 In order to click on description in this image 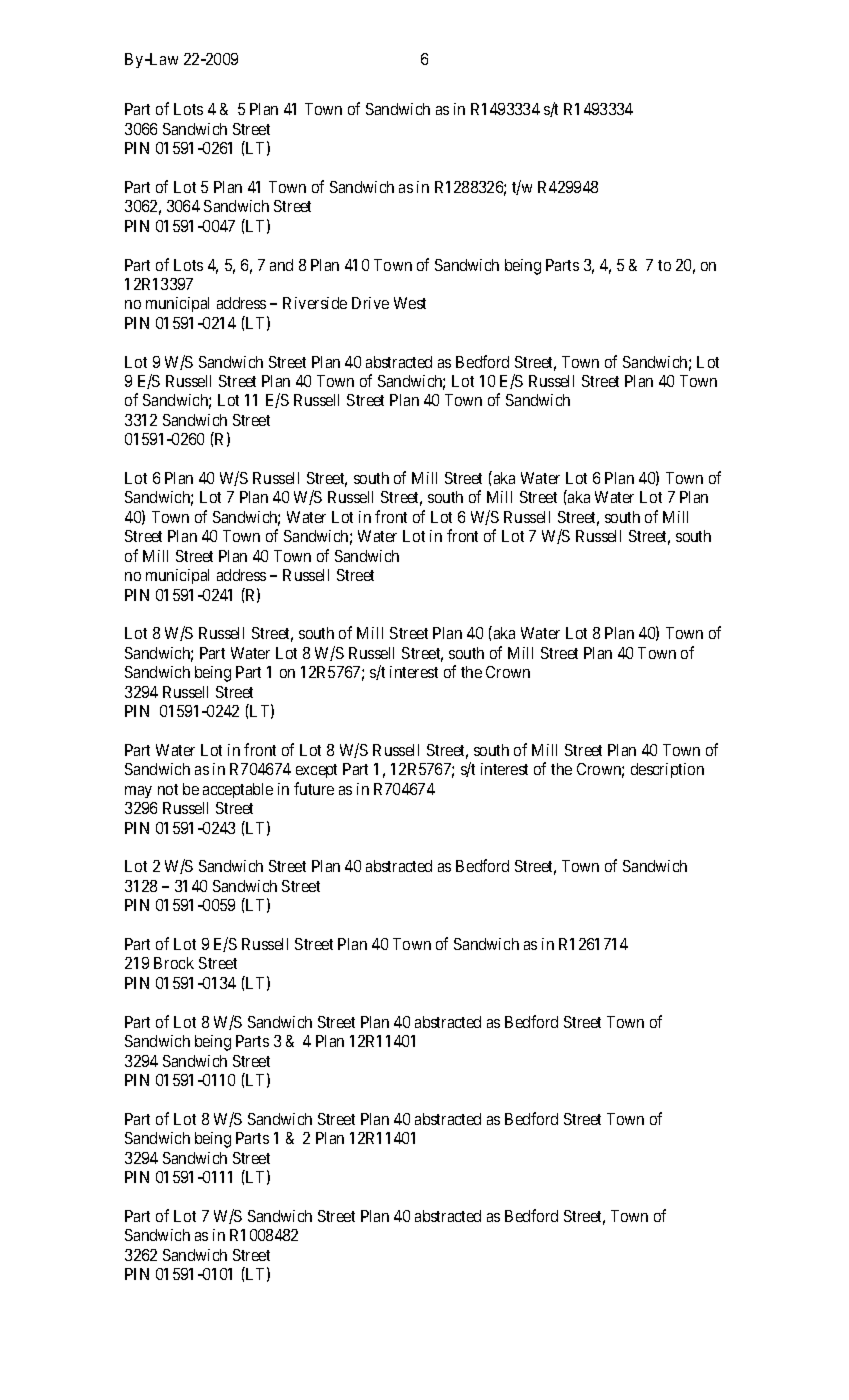, I will do `click(667, 770)`.
